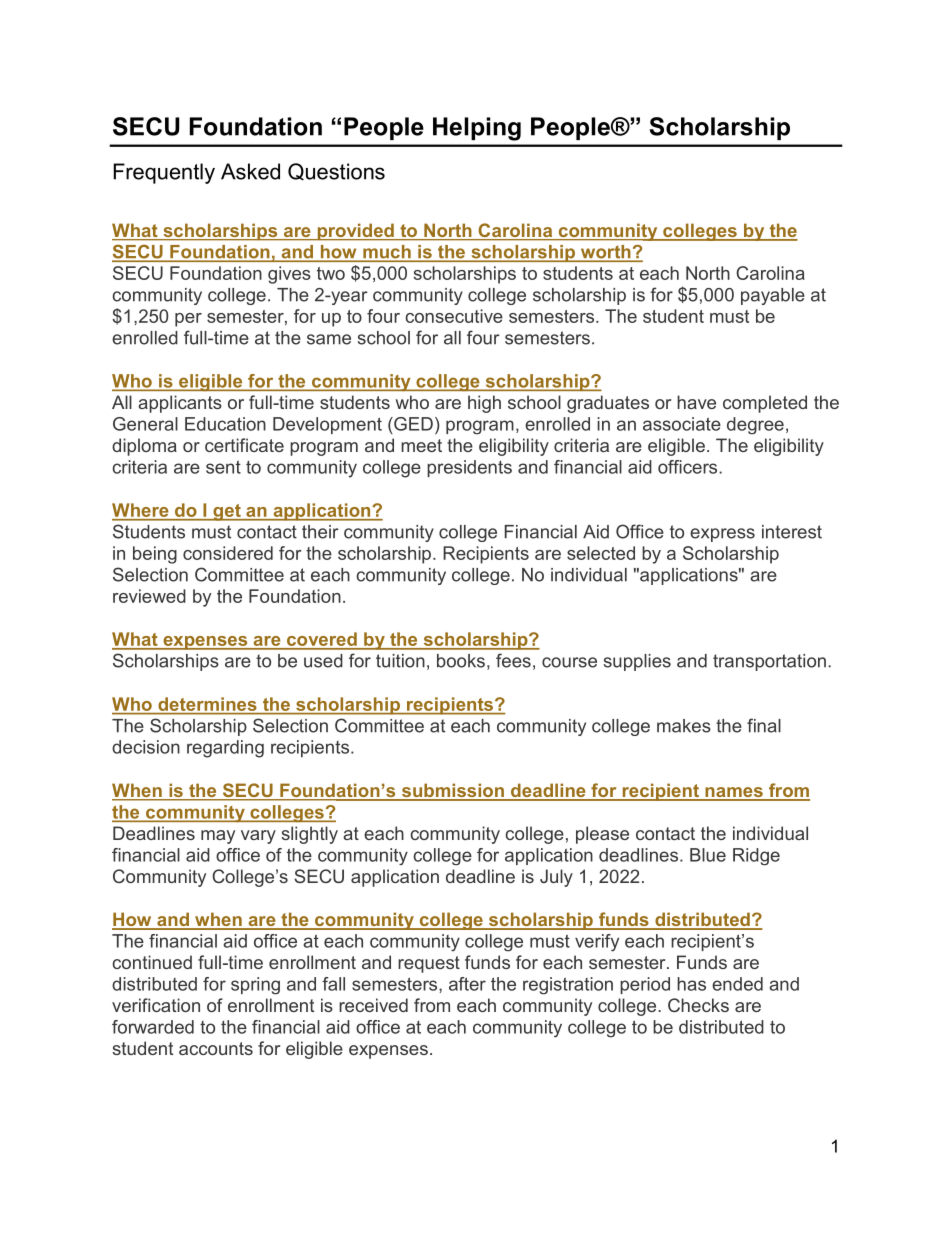 Image resolution: width=952 pixels, height=1233 pixels. I want to click on Checks, so click(698, 1005).
